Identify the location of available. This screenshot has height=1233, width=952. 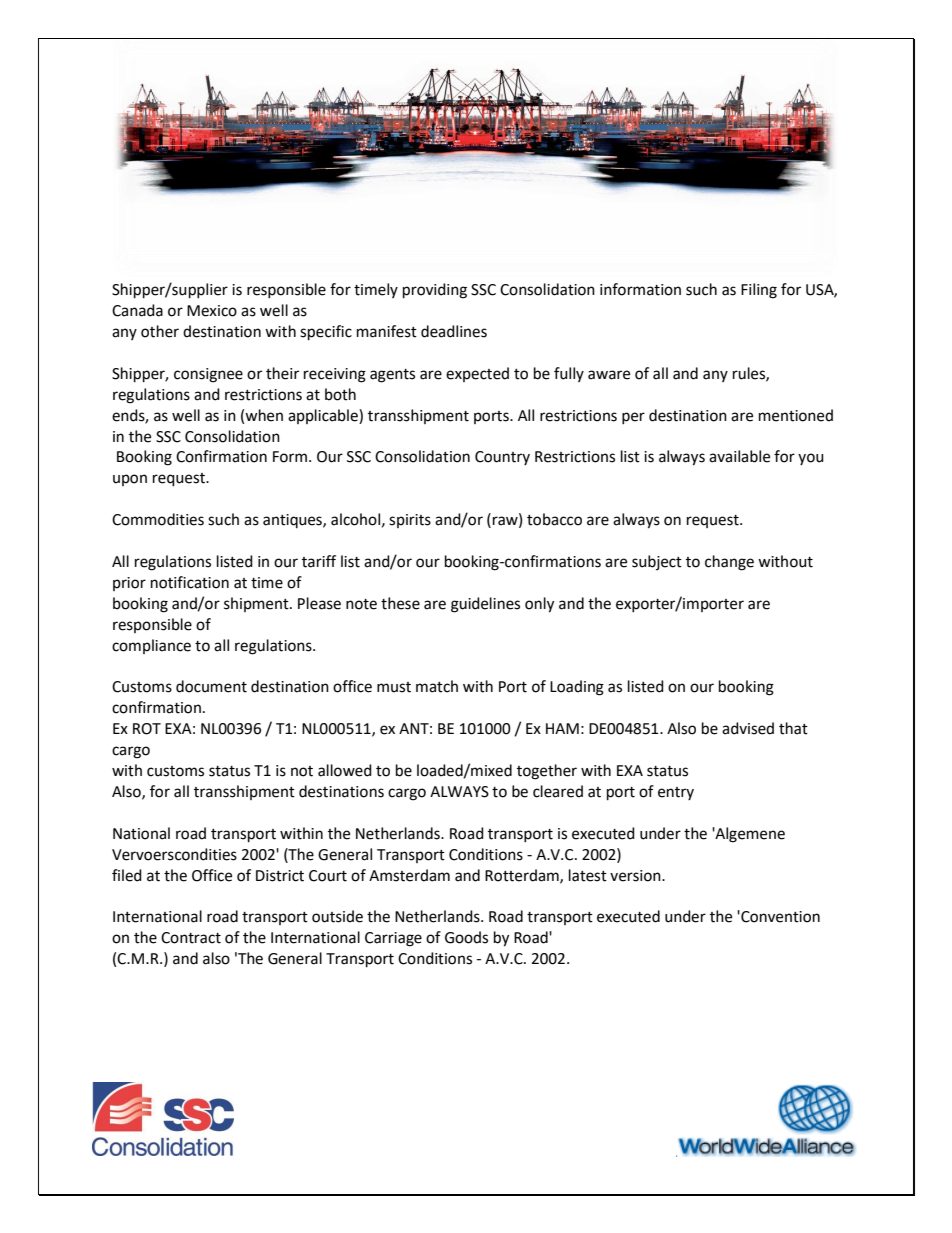
(739, 456).
